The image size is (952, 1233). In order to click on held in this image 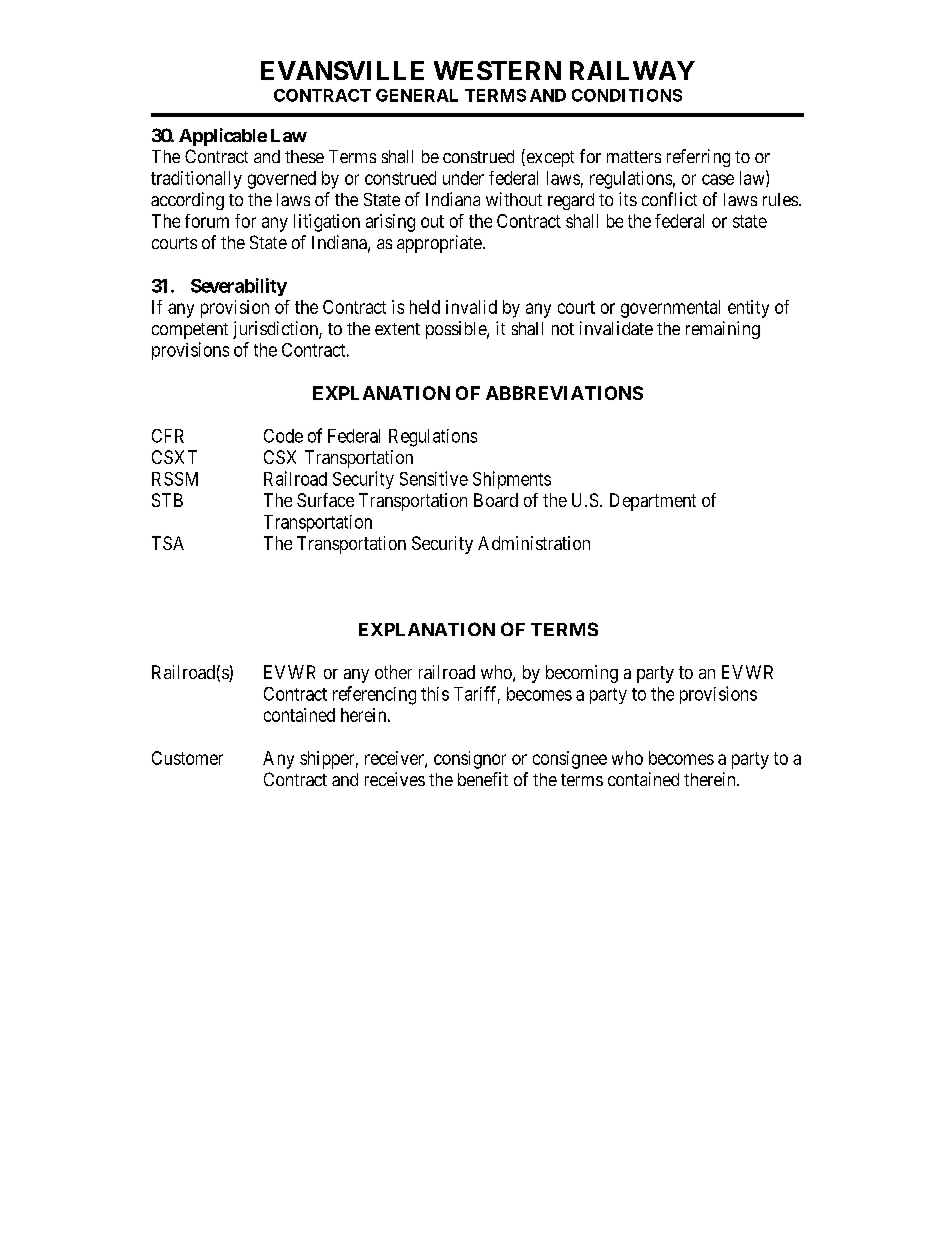, I will do `click(425, 307)`.
